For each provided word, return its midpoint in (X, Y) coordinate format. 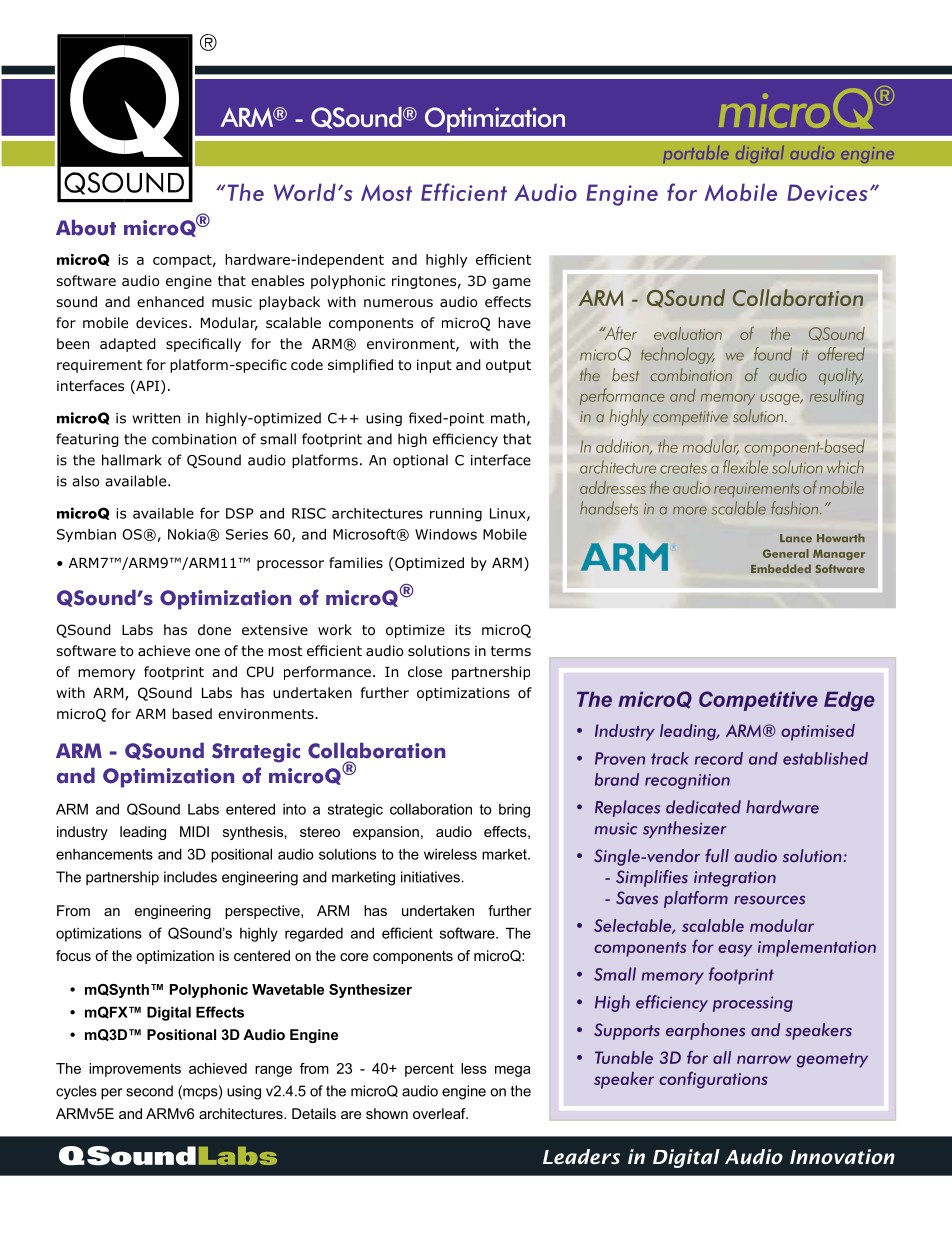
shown (387, 1113)
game (511, 283)
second (149, 1091)
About (86, 227)
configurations (713, 1080)
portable (696, 154)
